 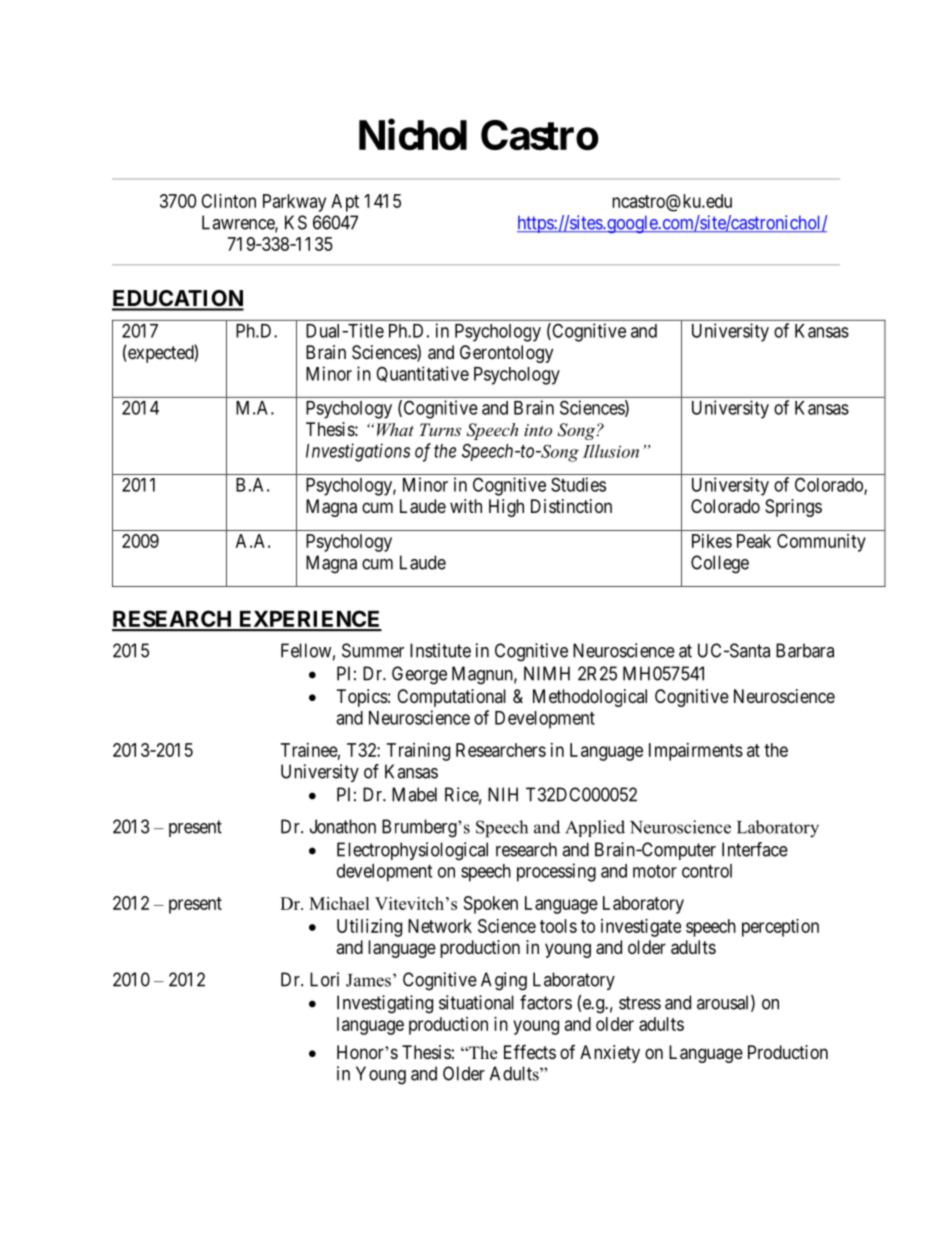 What do you see at coordinates (506, 354) in the screenshot?
I see `Gerontology` at bounding box center [506, 354].
